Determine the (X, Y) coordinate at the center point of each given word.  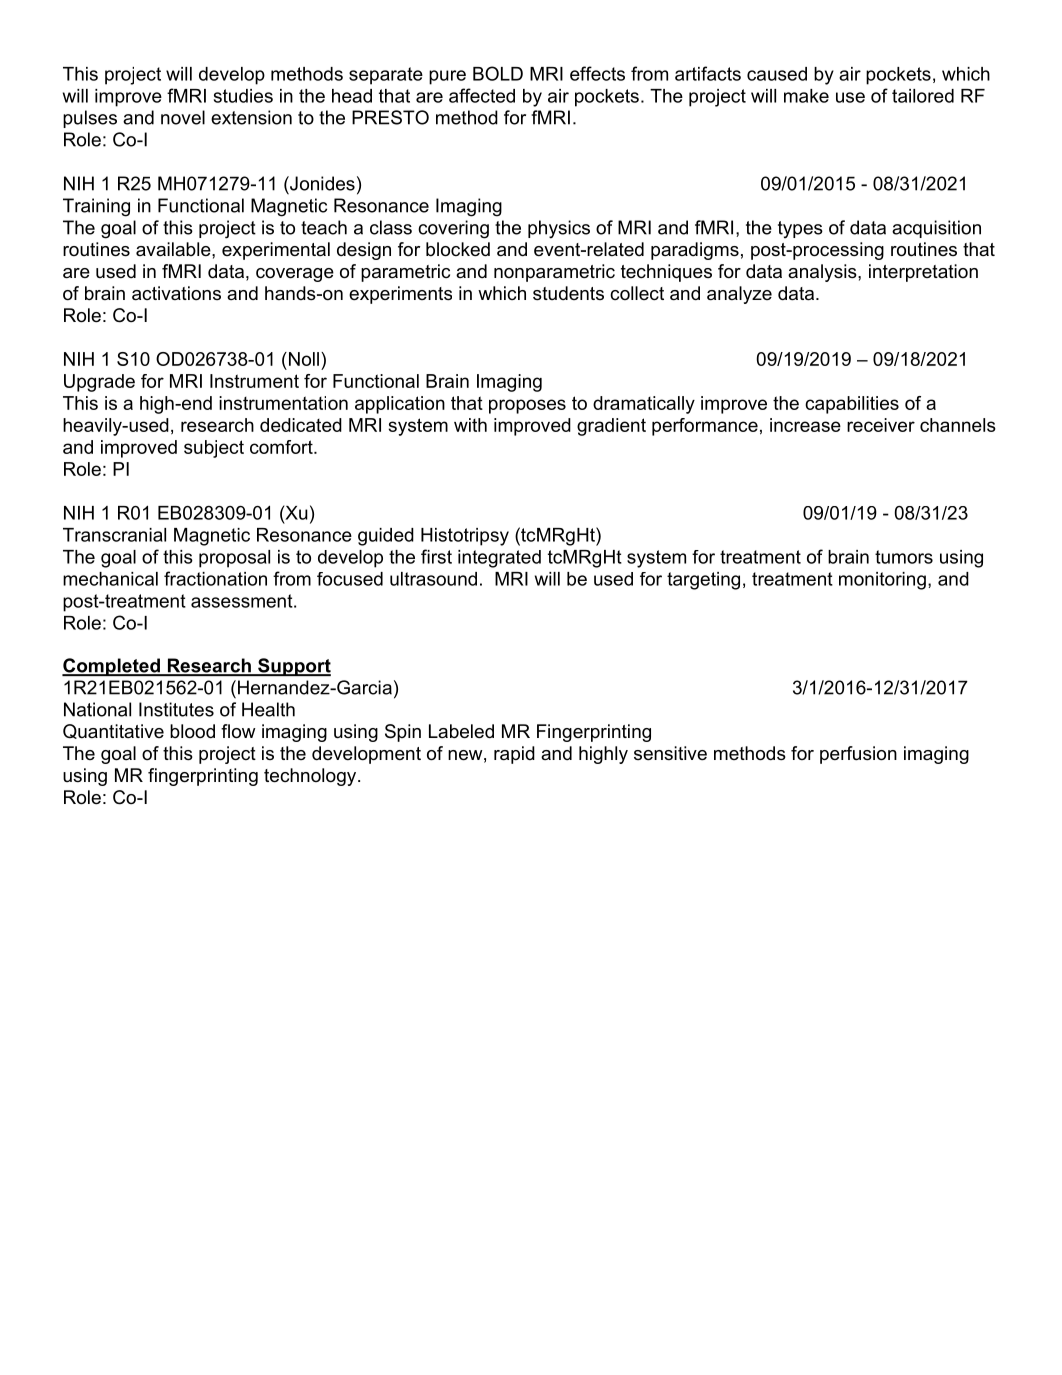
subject (214, 449)
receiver (881, 425)
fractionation (215, 578)
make (806, 96)
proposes (527, 406)
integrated (499, 559)
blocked (458, 249)
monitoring (882, 581)
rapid (514, 755)
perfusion (858, 755)
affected (482, 95)
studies (243, 96)
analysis (823, 273)
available (174, 249)
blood (192, 731)
